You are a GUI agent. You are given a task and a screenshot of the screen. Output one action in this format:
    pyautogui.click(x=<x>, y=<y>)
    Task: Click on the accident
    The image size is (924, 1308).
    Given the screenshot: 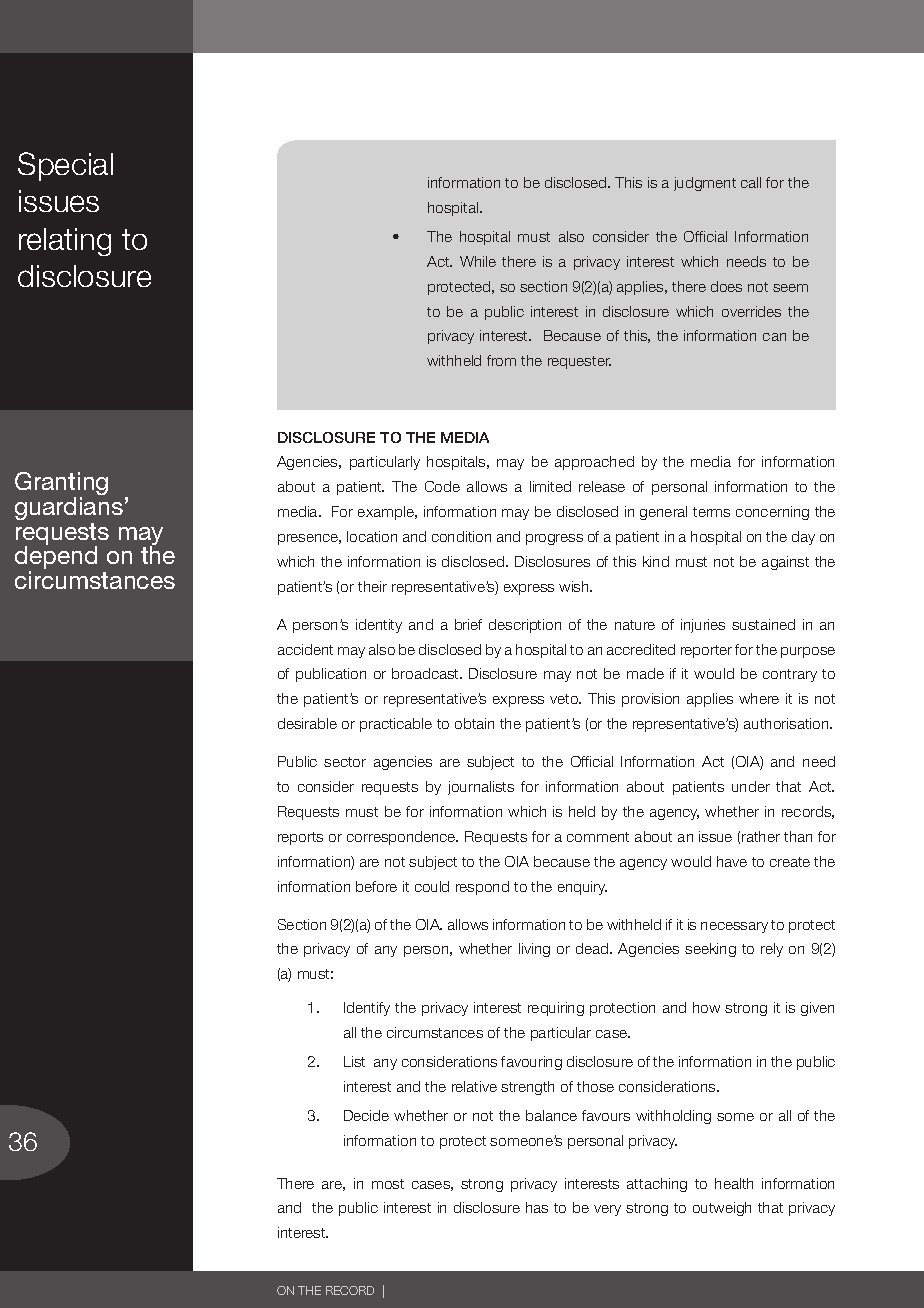 What is the action you would take?
    pyautogui.click(x=305, y=649)
